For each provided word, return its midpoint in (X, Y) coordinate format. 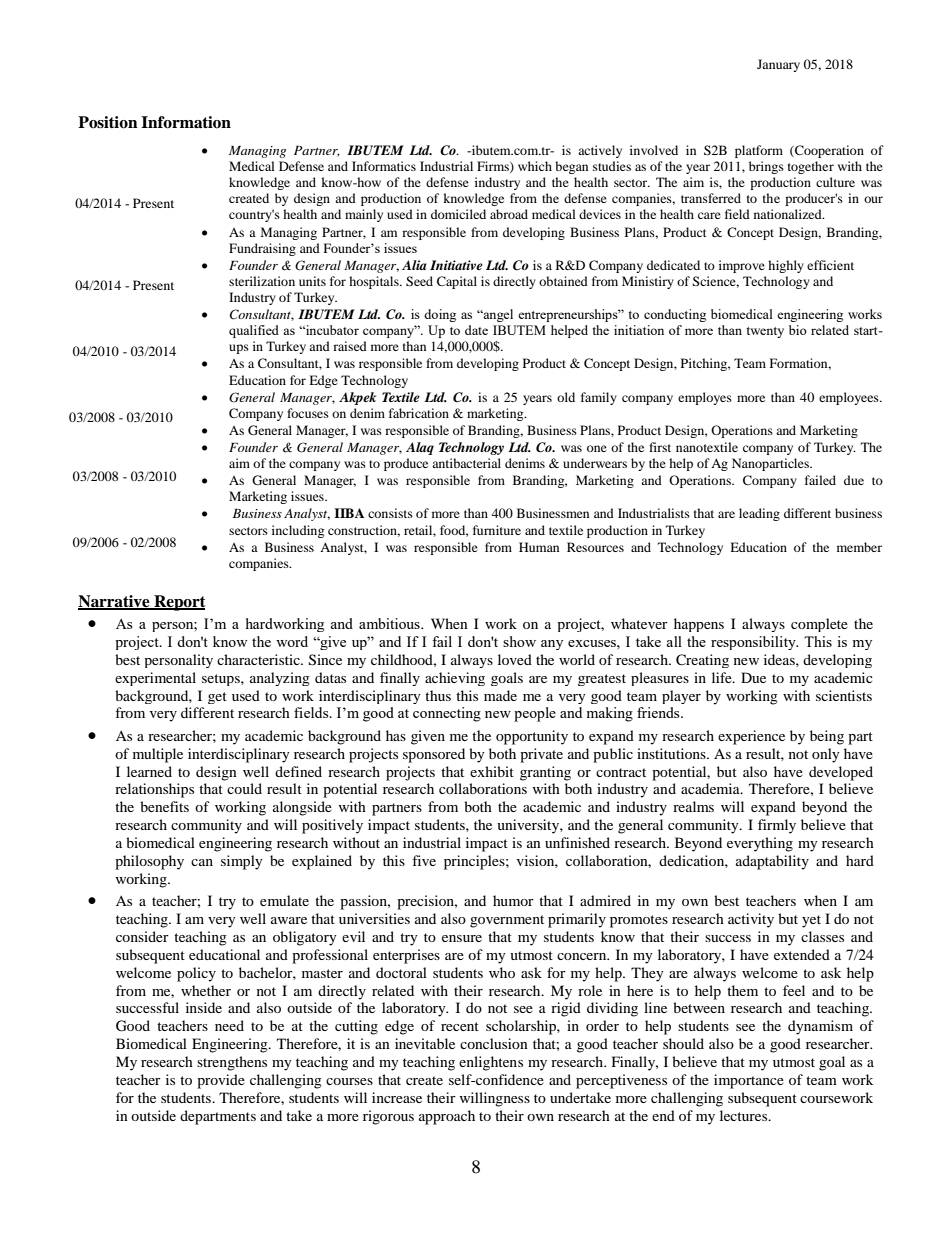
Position (108, 122)
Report (179, 603)
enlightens (491, 1063)
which (535, 166)
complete (819, 625)
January (778, 65)
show (519, 641)
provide (221, 1081)
